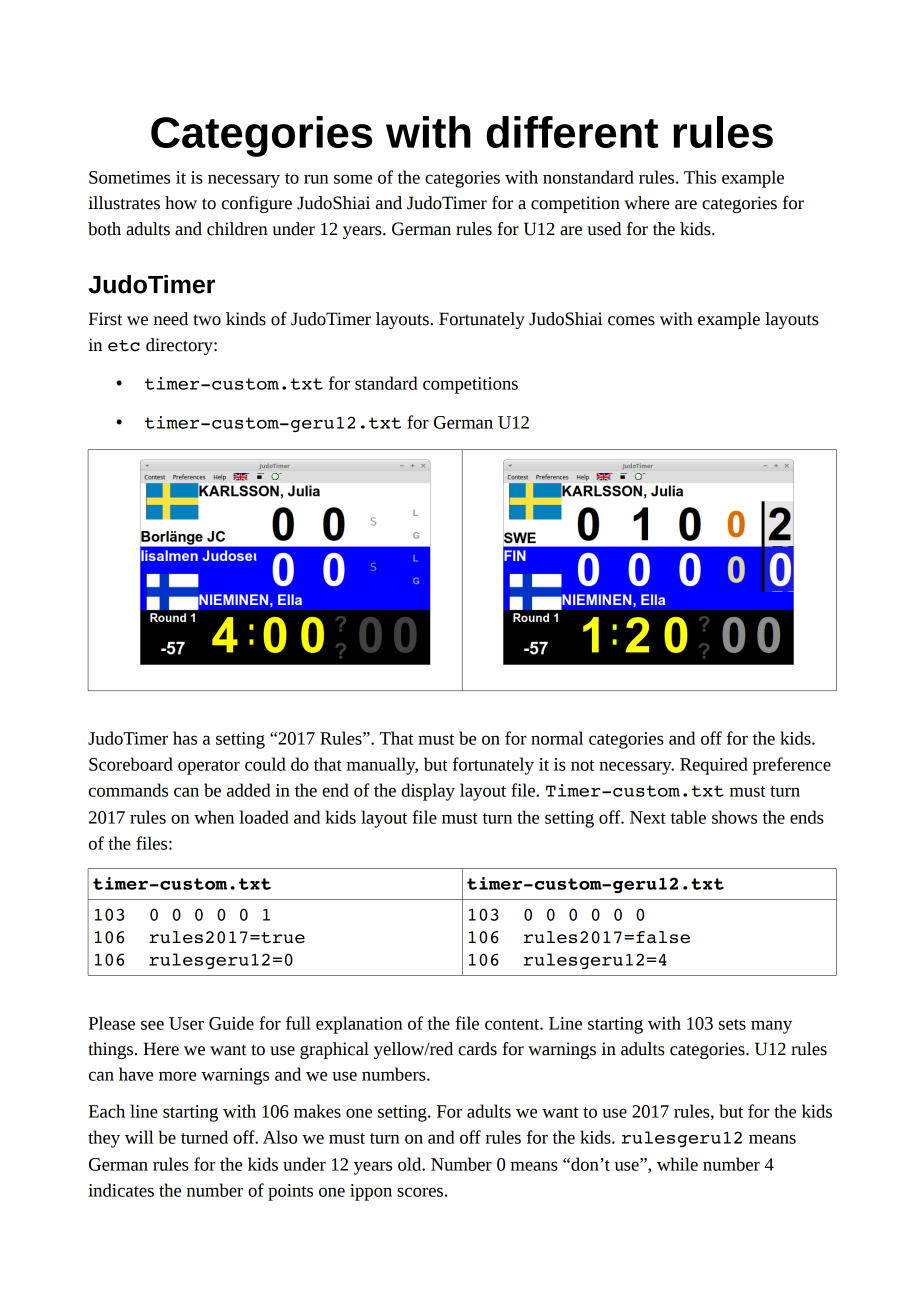 This screenshot has height=1308, width=924. What do you see at coordinates (428, 792) in the screenshot?
I see `display` at bounding box center [428, 792].
